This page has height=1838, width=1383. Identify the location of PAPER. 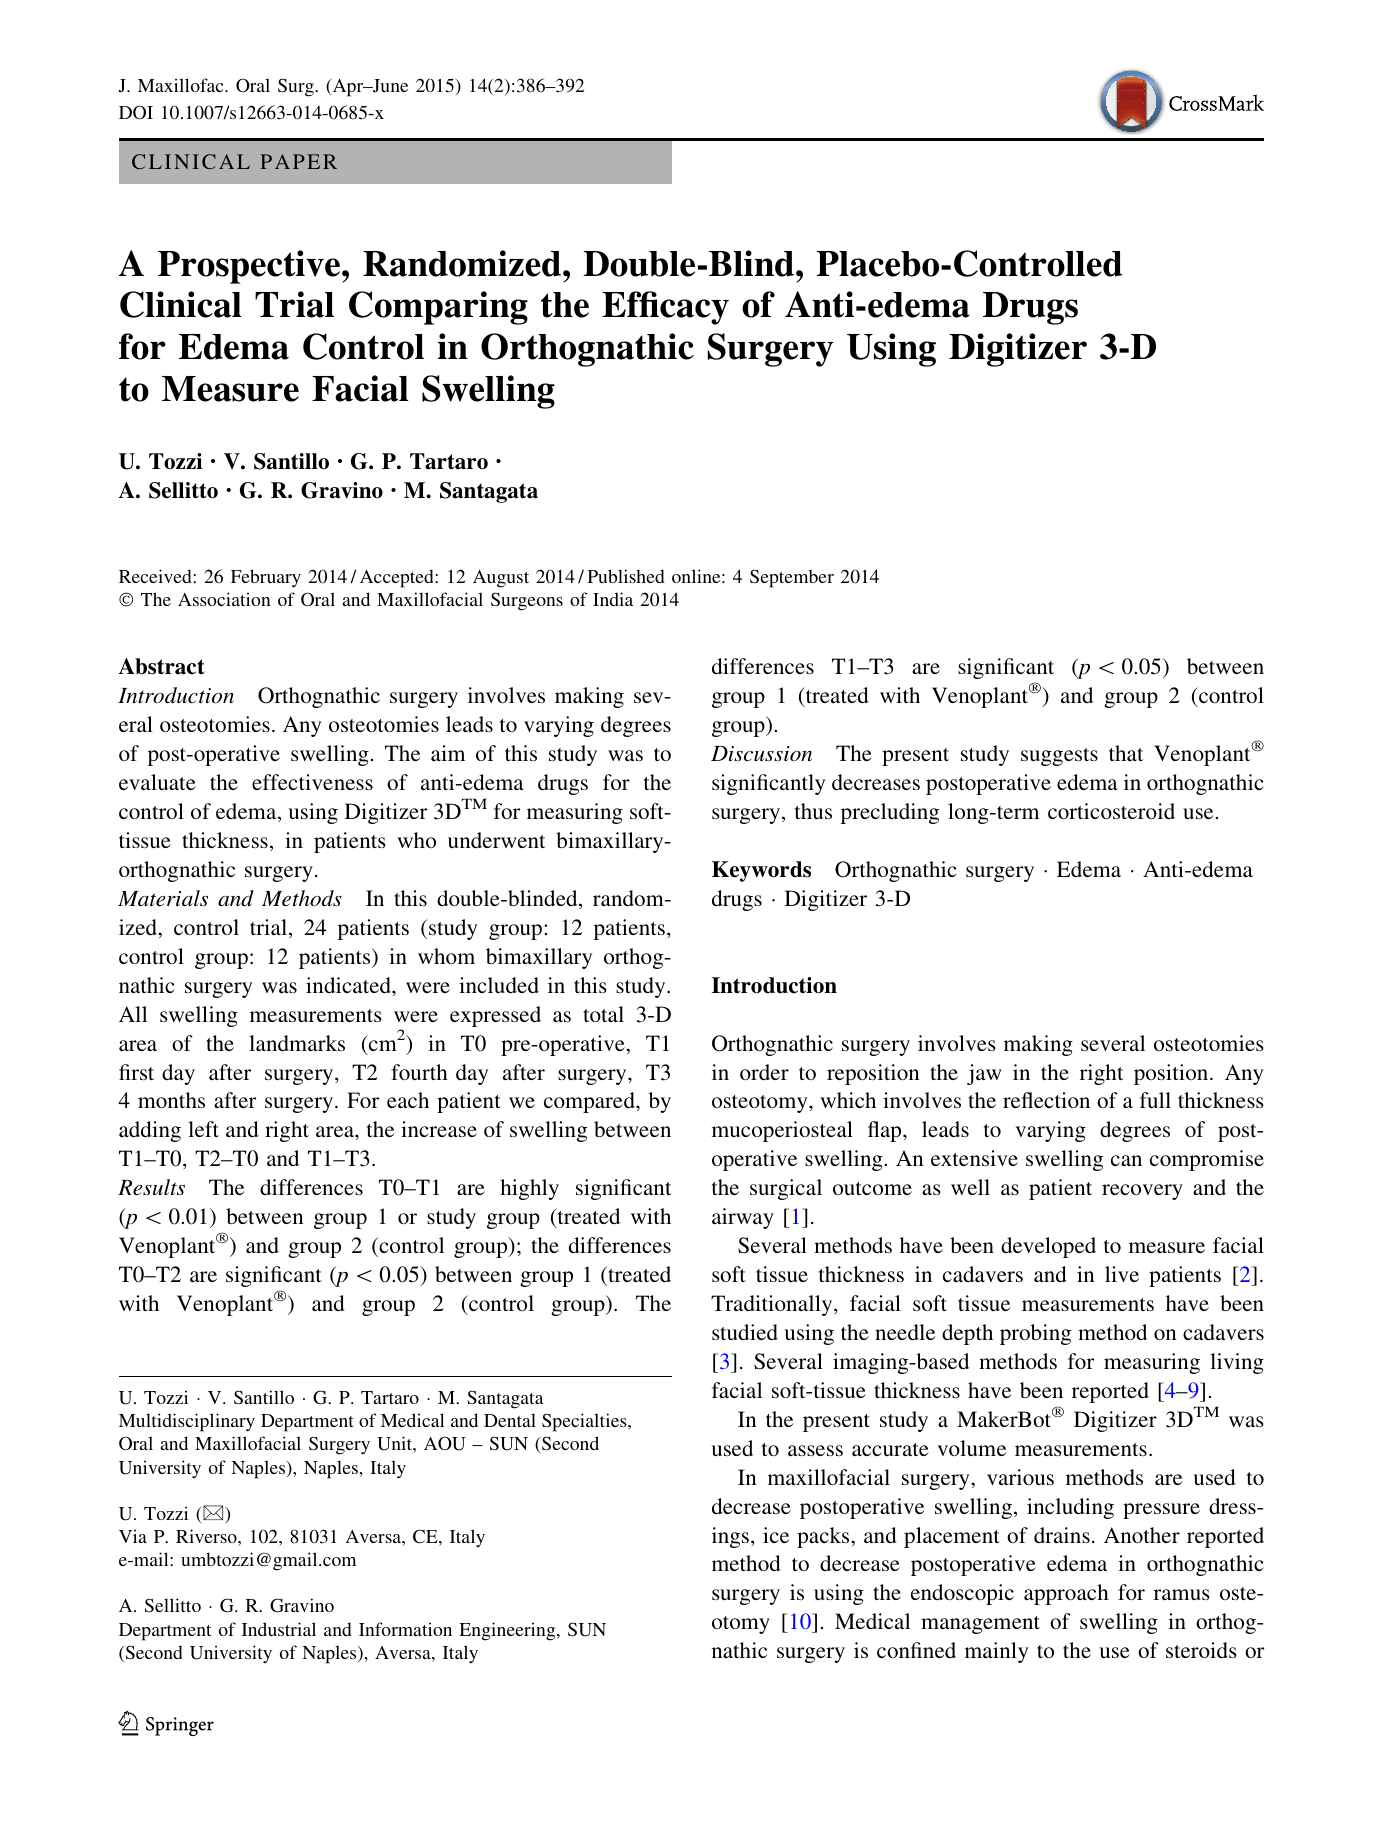
(298, 161).
